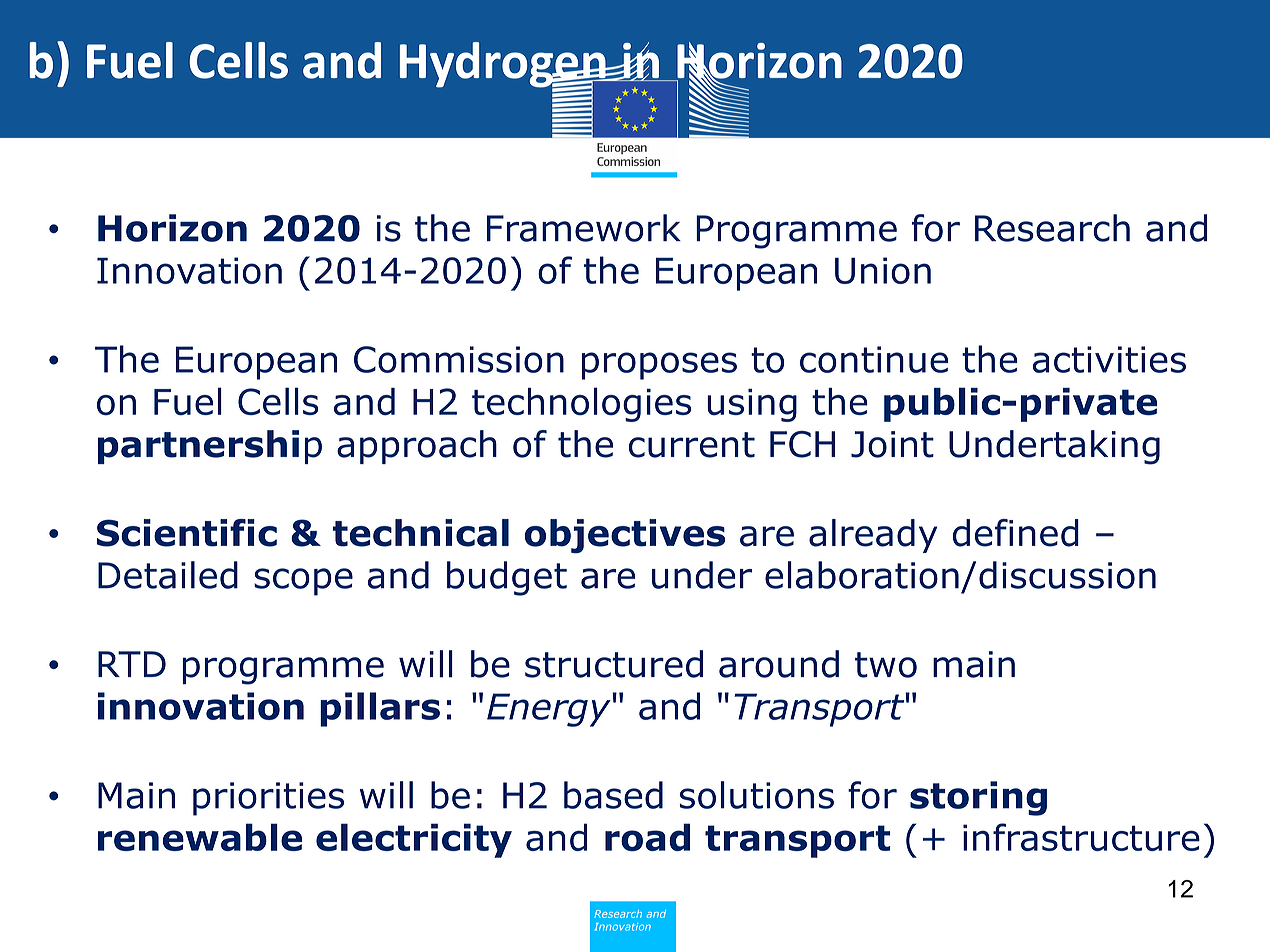 The width and height of the document is (1270, 952). I want to click on road, so click(647, 837).
